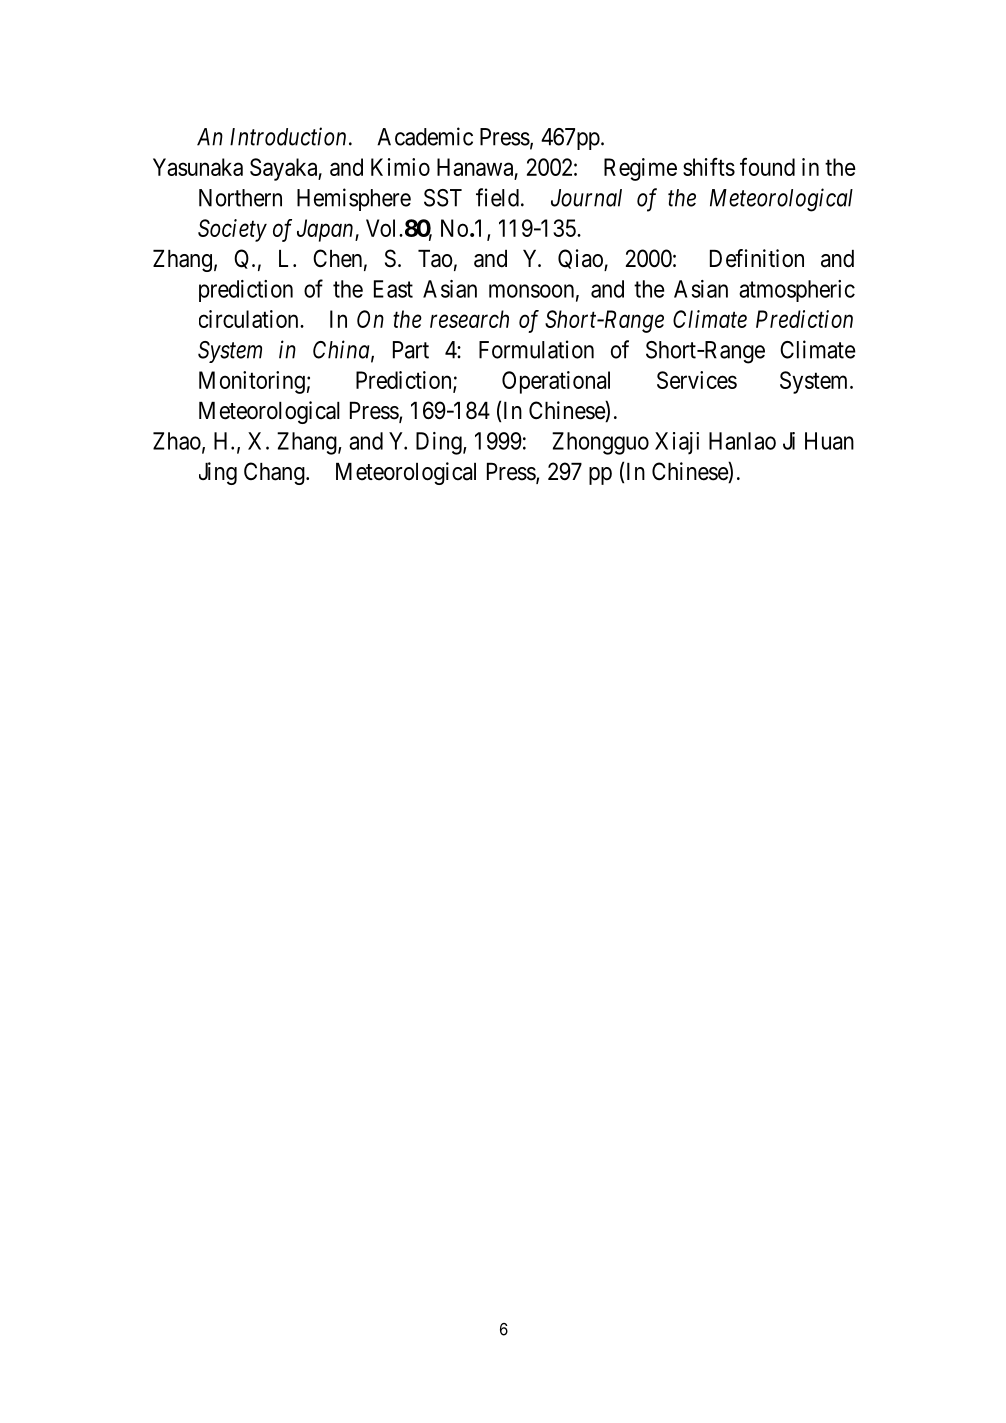  Describe the element at coordinates (275, 473) in the screenshot. I see `Chang` at that location.
